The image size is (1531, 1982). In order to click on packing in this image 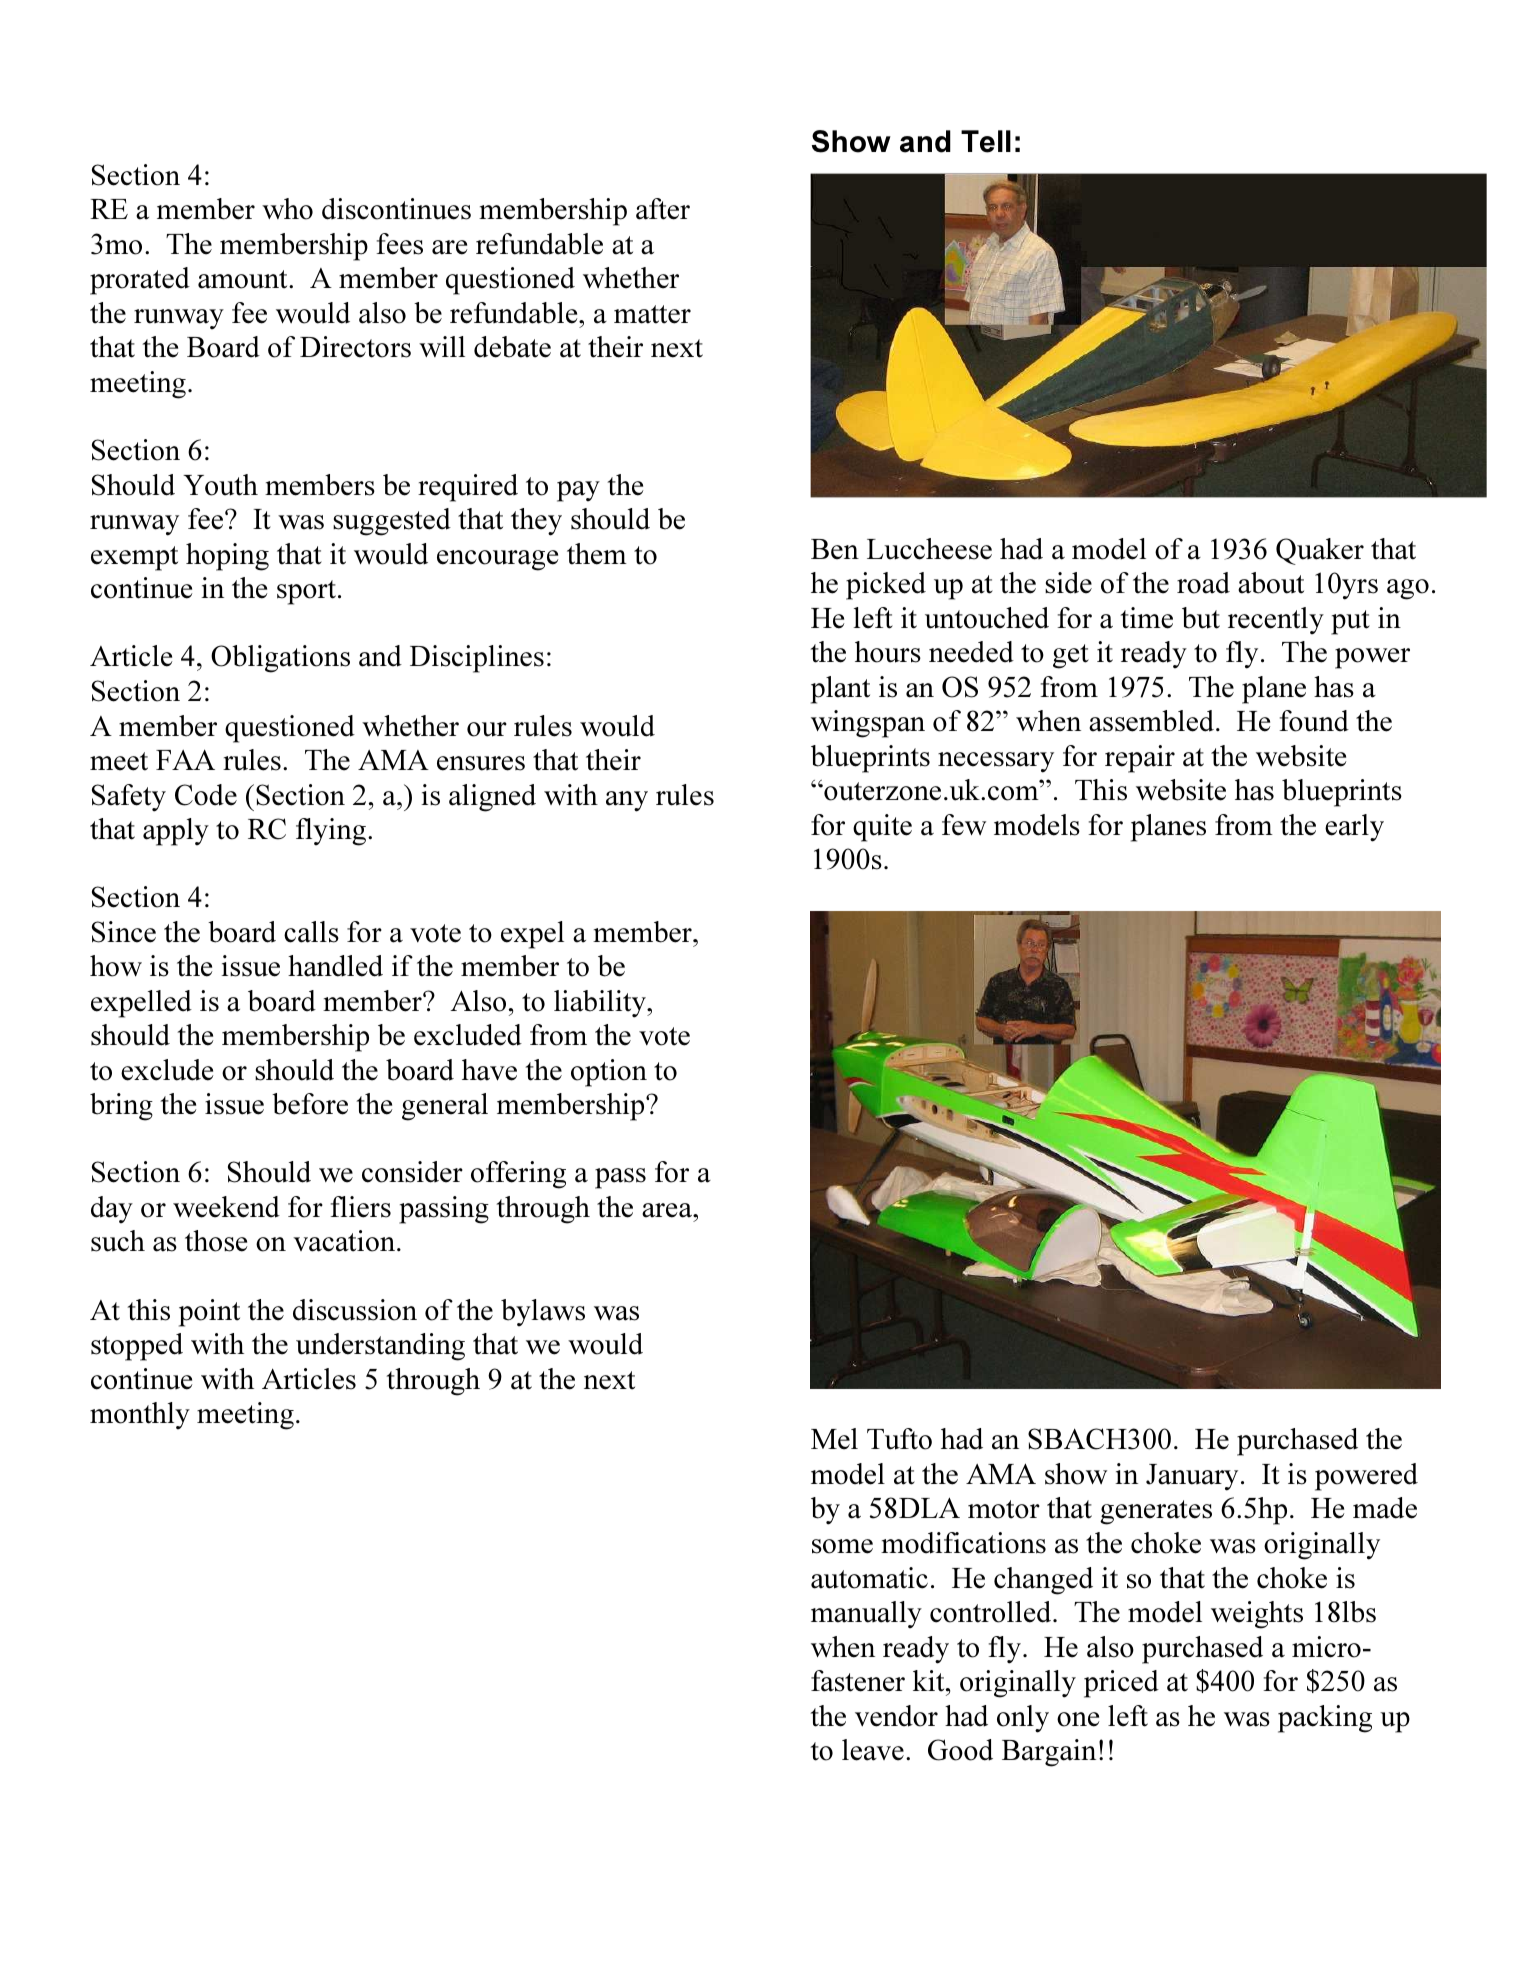, I will do `click(1325, 1719)`.
